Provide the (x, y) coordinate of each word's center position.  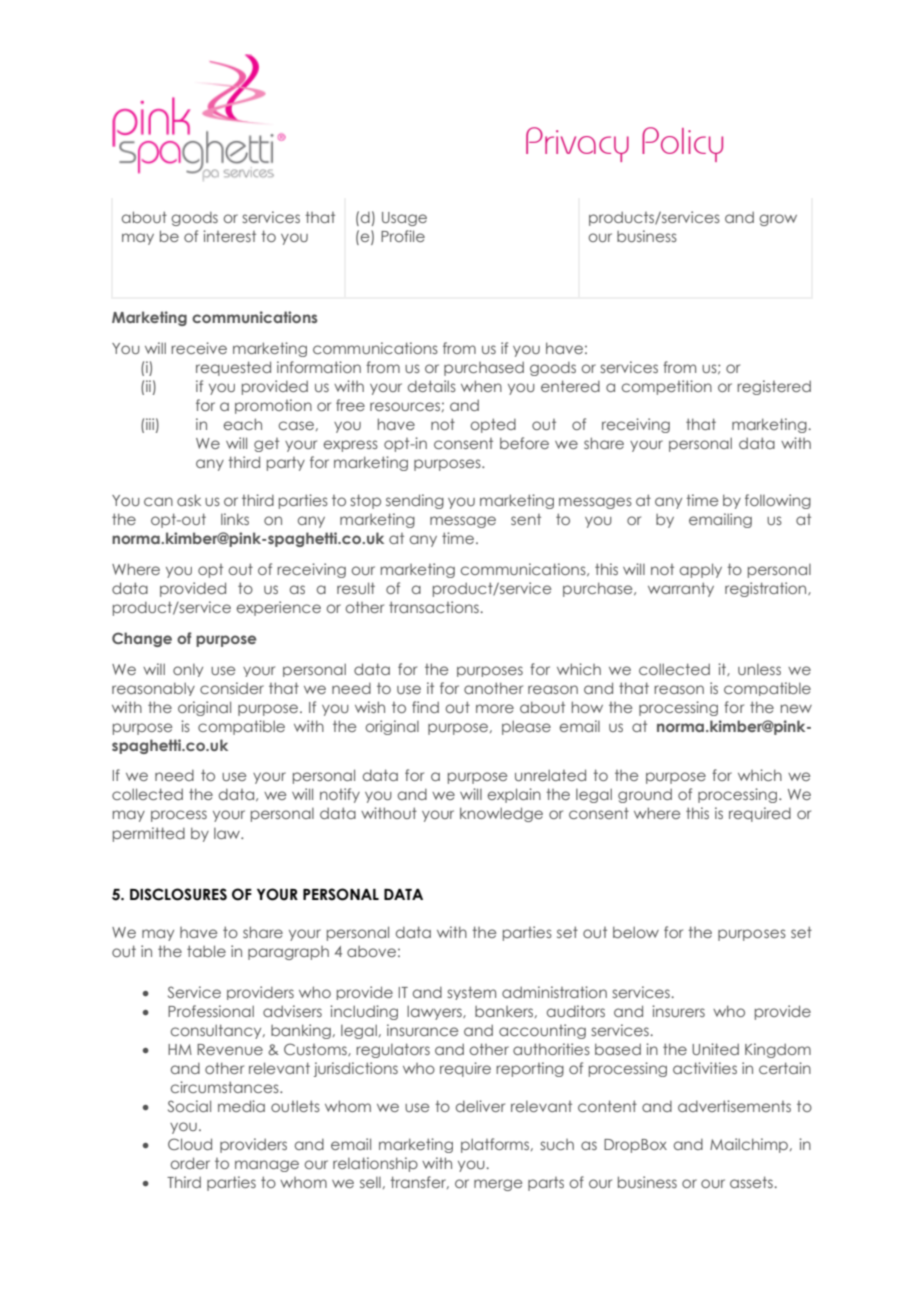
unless (759, 669)
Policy (682, 144)
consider (232, 688)
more (495, 708)
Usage (404, 219)
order (190, 1163)
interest (229, 236)
